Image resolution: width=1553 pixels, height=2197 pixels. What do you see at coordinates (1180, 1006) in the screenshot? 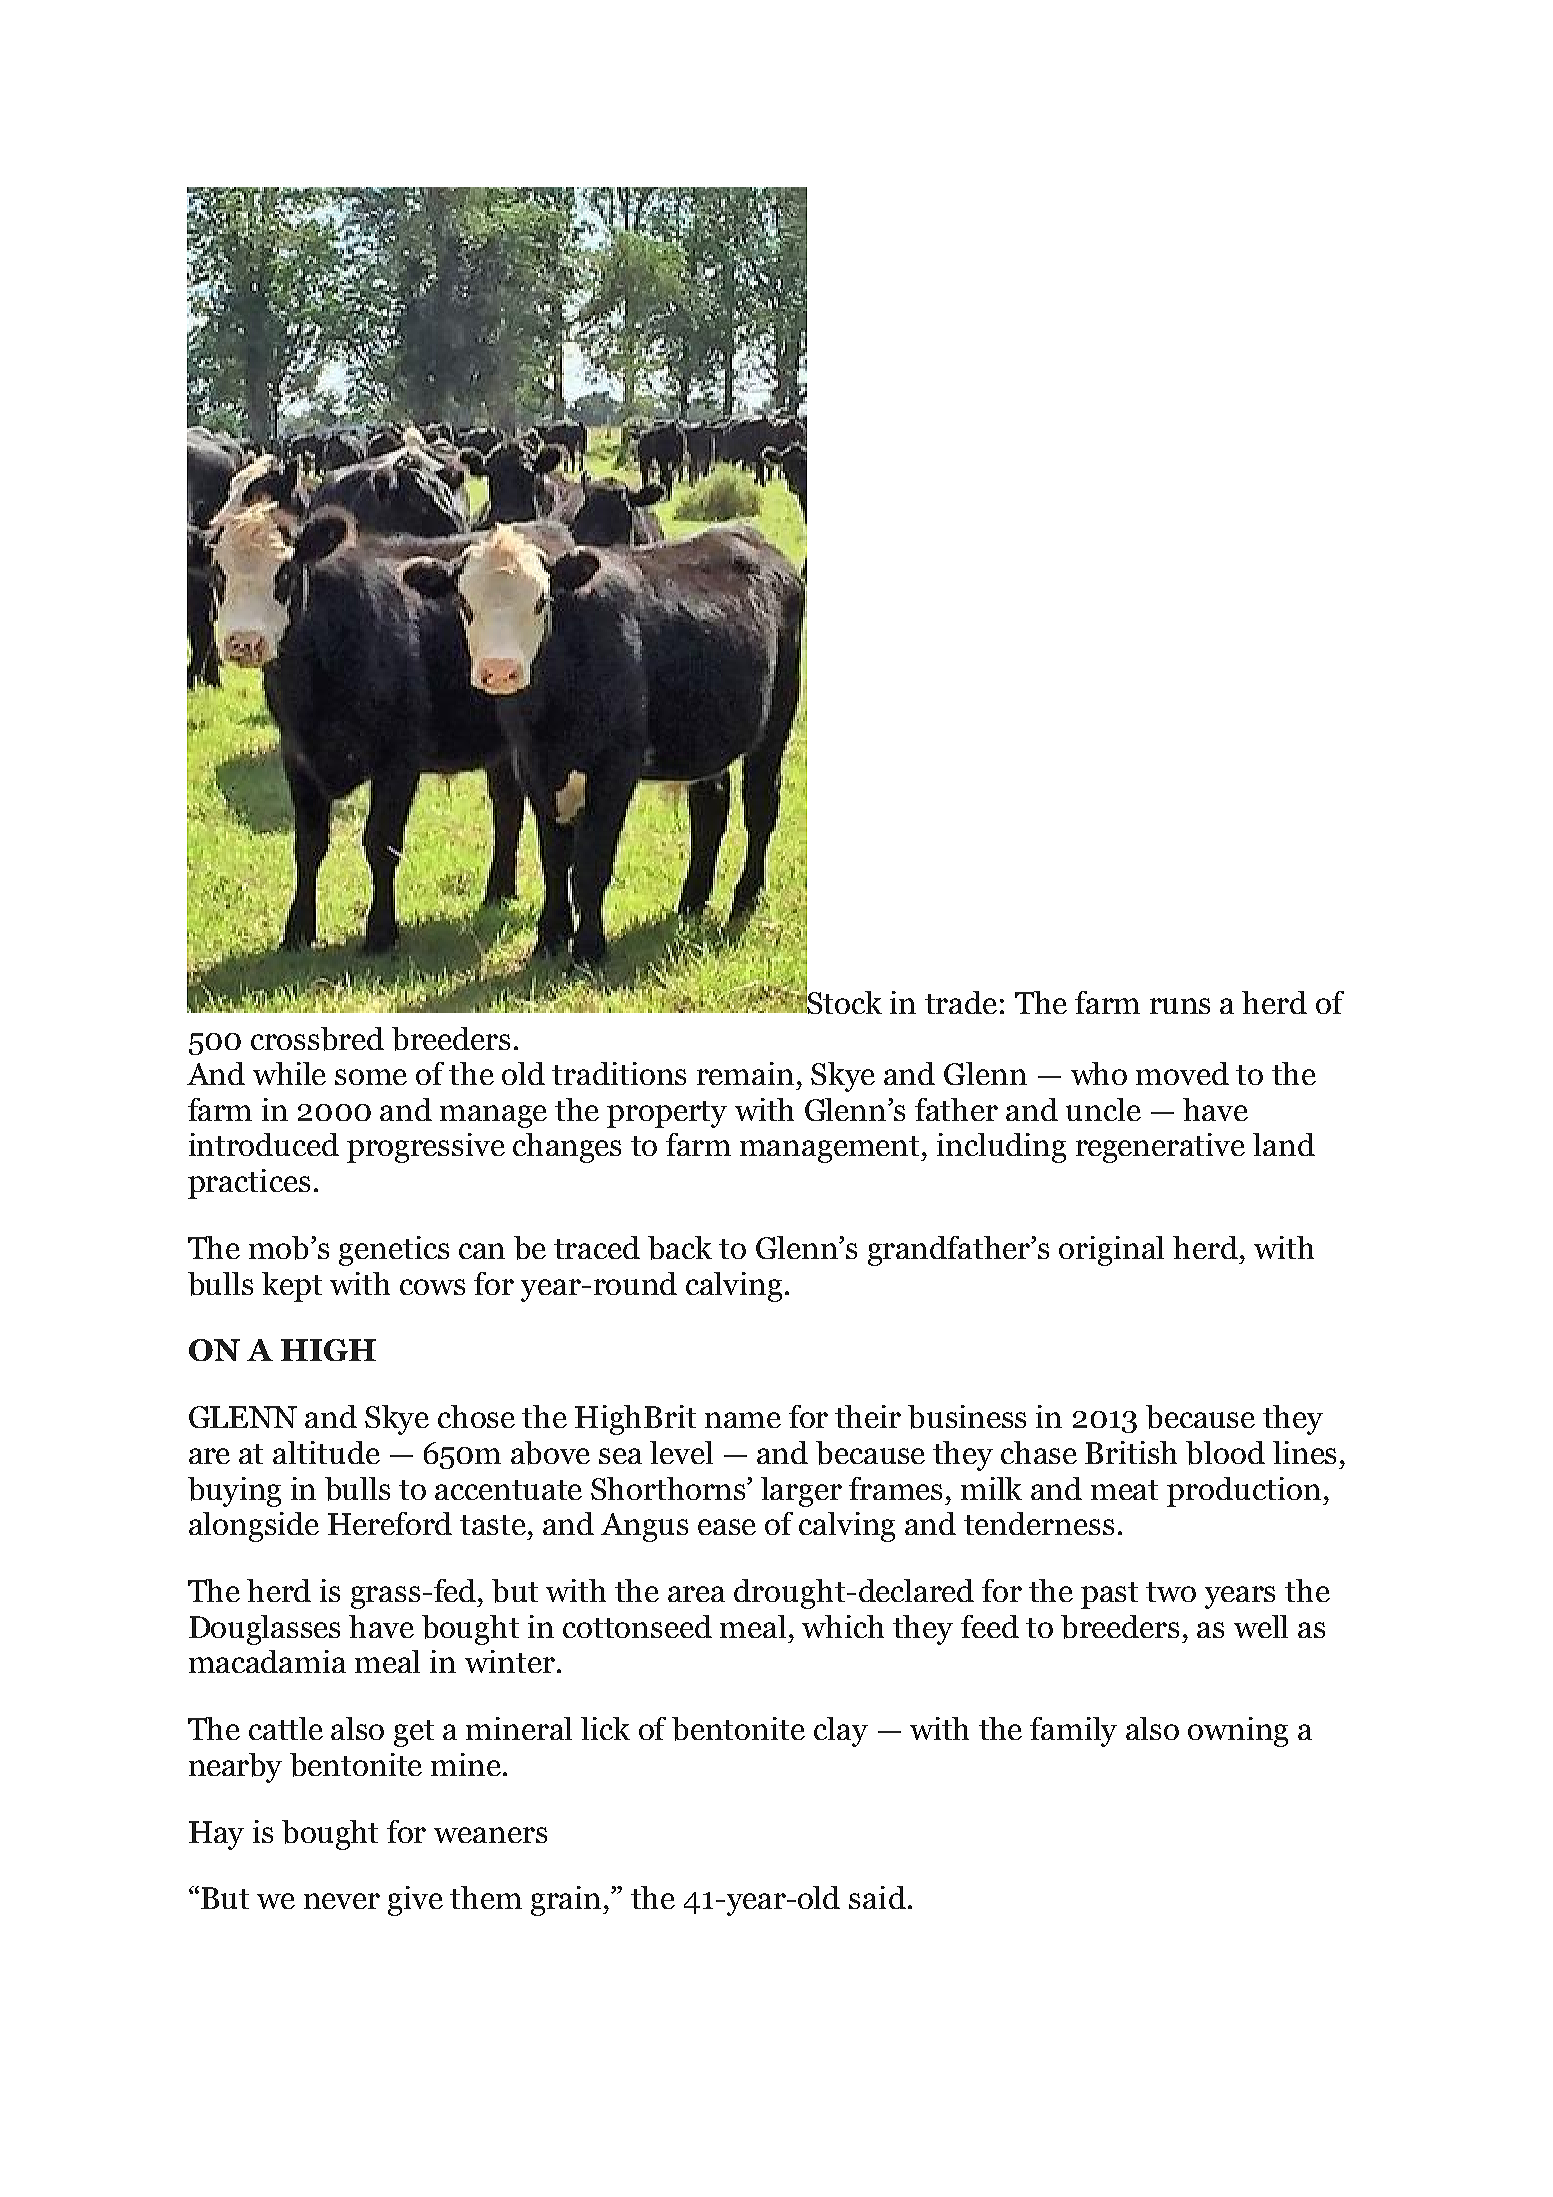
I see `runs` at bounding box center [1180, 1006].
